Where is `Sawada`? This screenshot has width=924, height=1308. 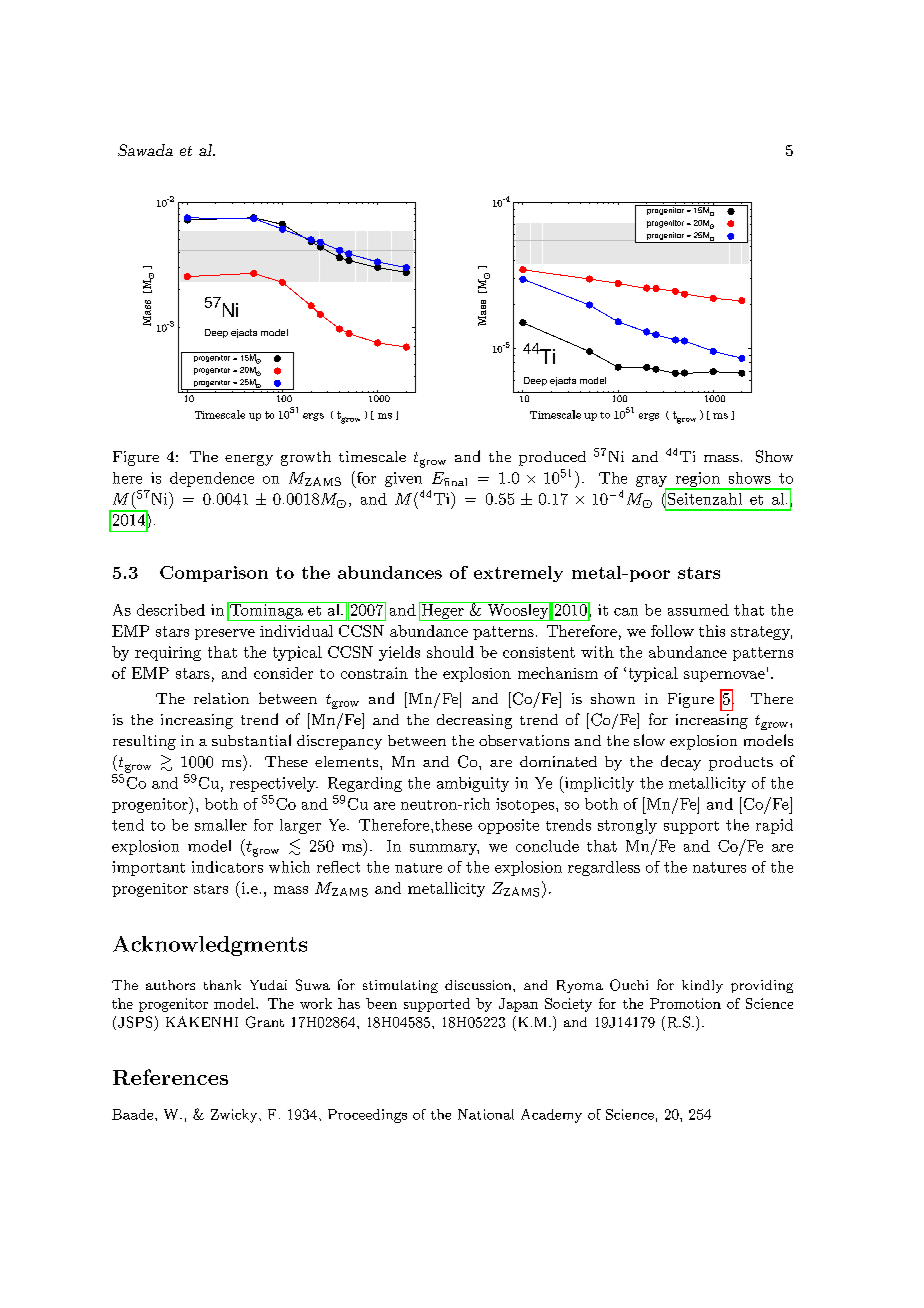
Sawada is located at coordinates (145, 150).
